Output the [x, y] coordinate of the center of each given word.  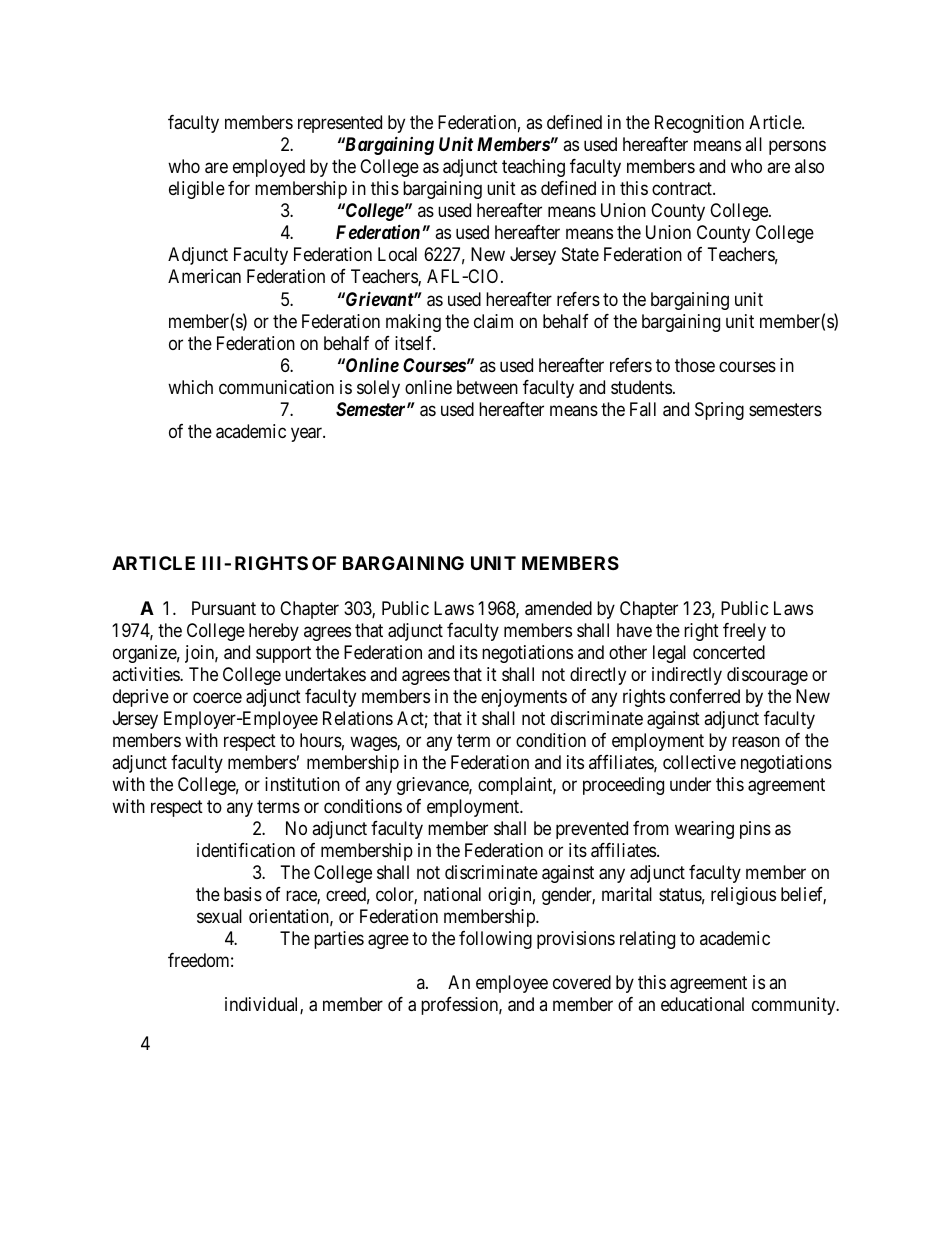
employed [269, 168]
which [190, 387]
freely [744, 632]
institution [302, 784]
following [495, 940]
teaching [533, 168]
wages [374, 743]
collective [699, 762]
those [695, 365]
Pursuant [224, 608]
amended [558, 608]
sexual [219, 916]
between [487, 387]
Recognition [699, 124]
